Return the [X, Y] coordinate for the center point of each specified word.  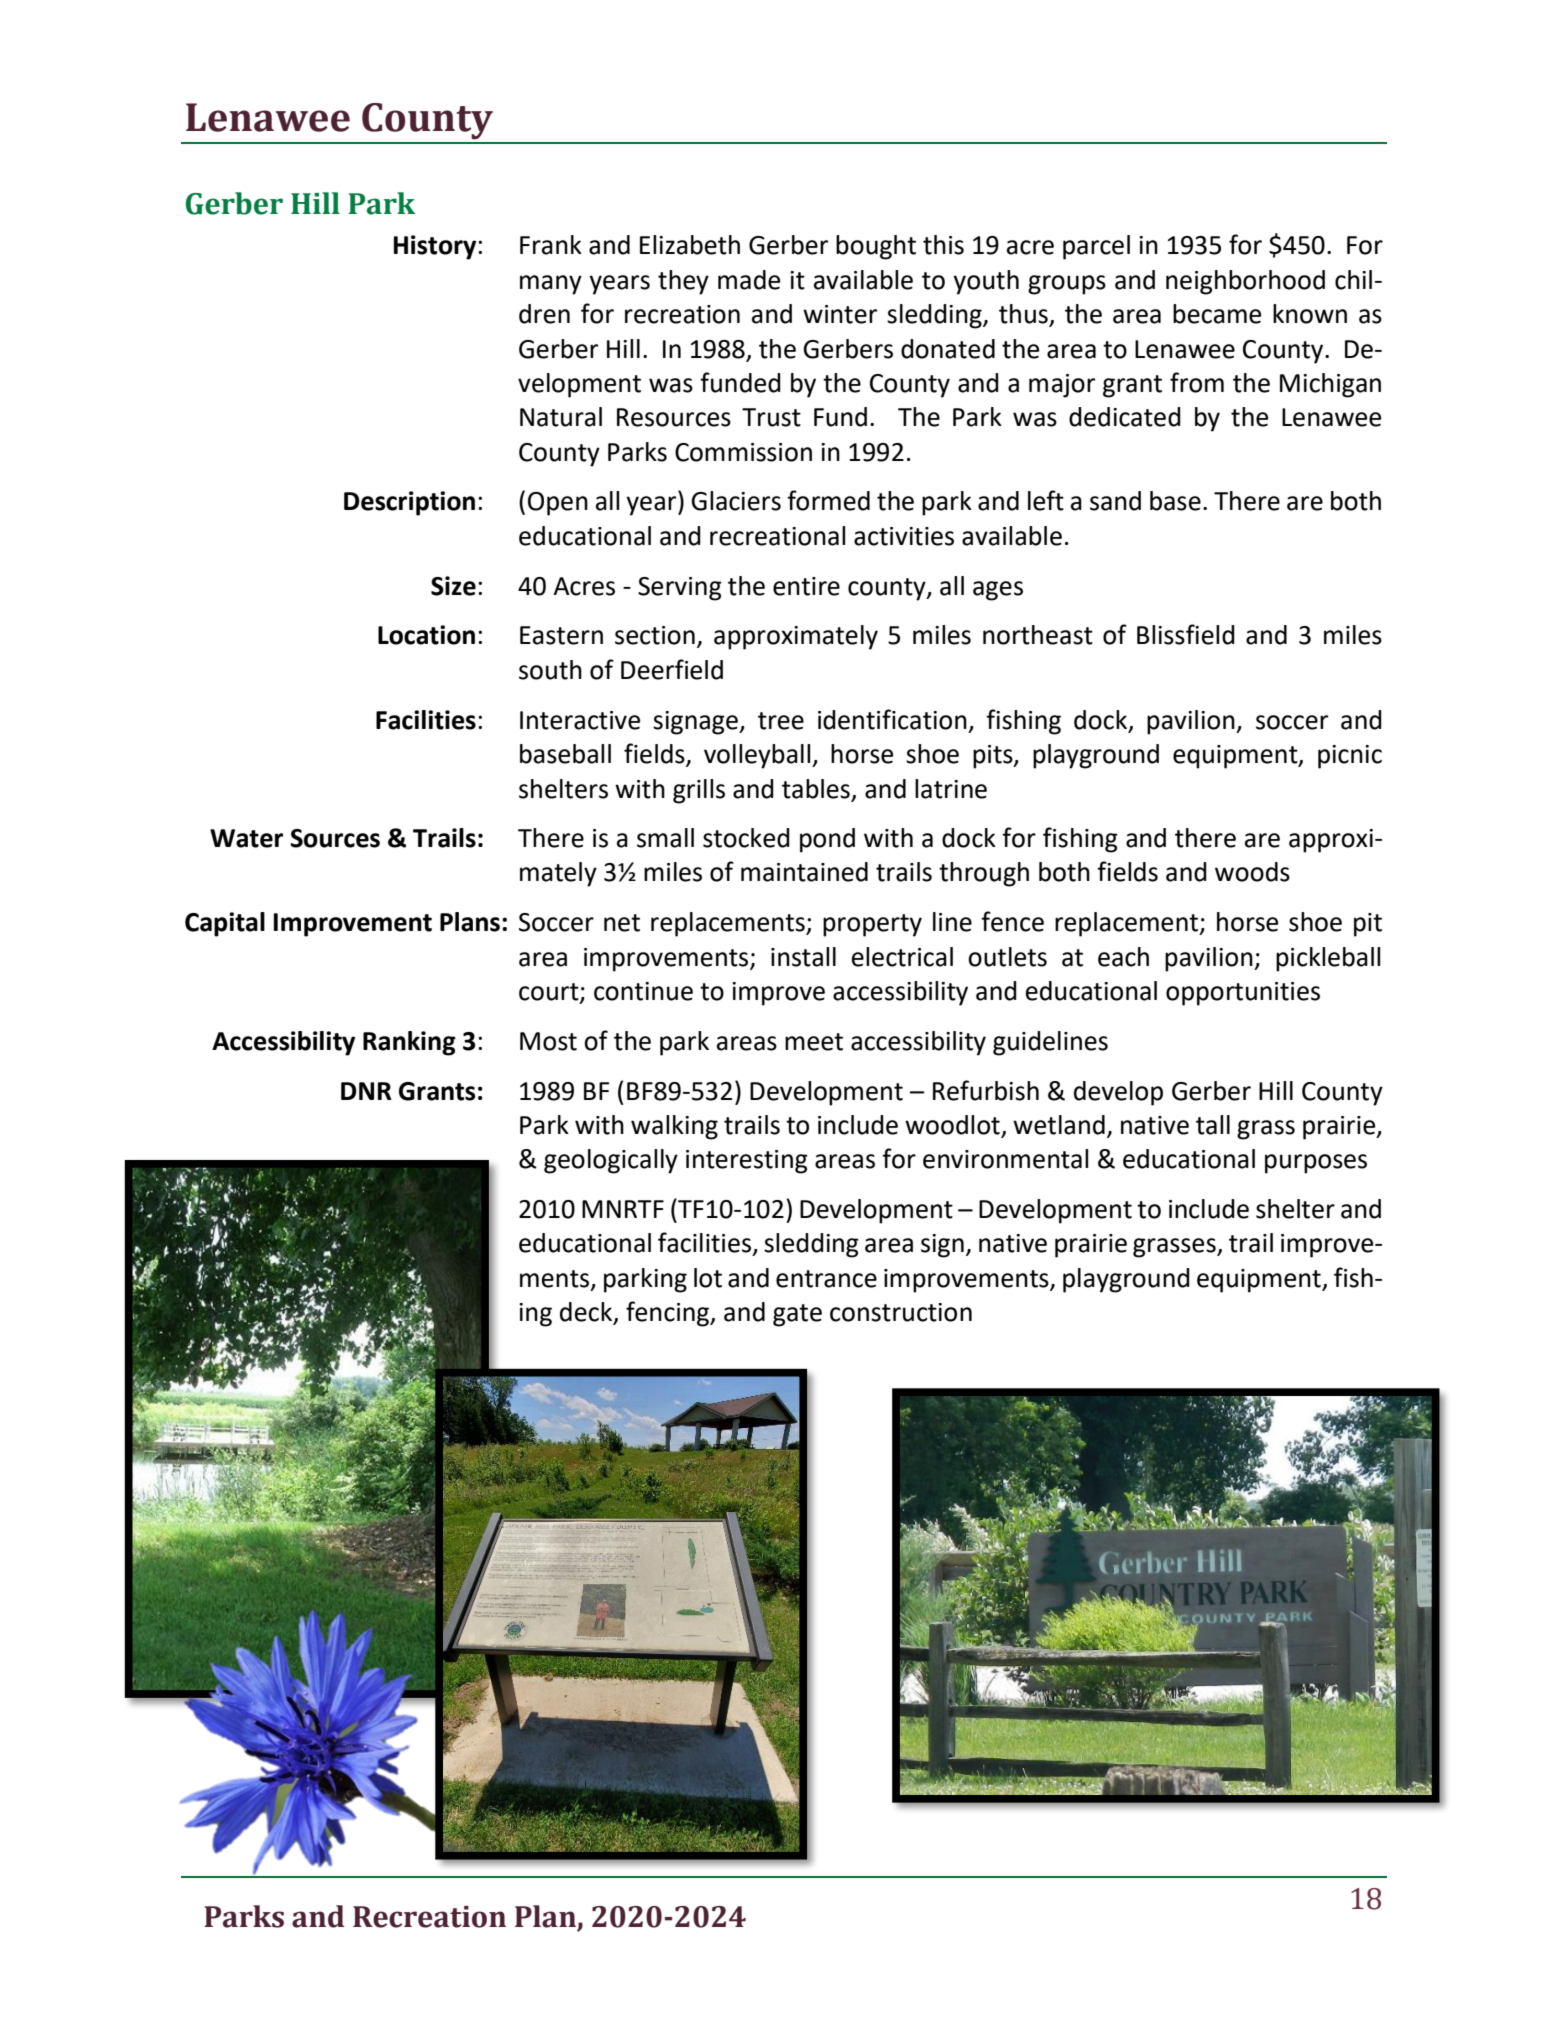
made [749, 280]
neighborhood [1245, 282]
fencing [669, 1314]
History [436, 247]
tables [816, 789]
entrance [826, 1279]
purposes [1316, 1164]
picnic [1350, 757]
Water [246, 838]
